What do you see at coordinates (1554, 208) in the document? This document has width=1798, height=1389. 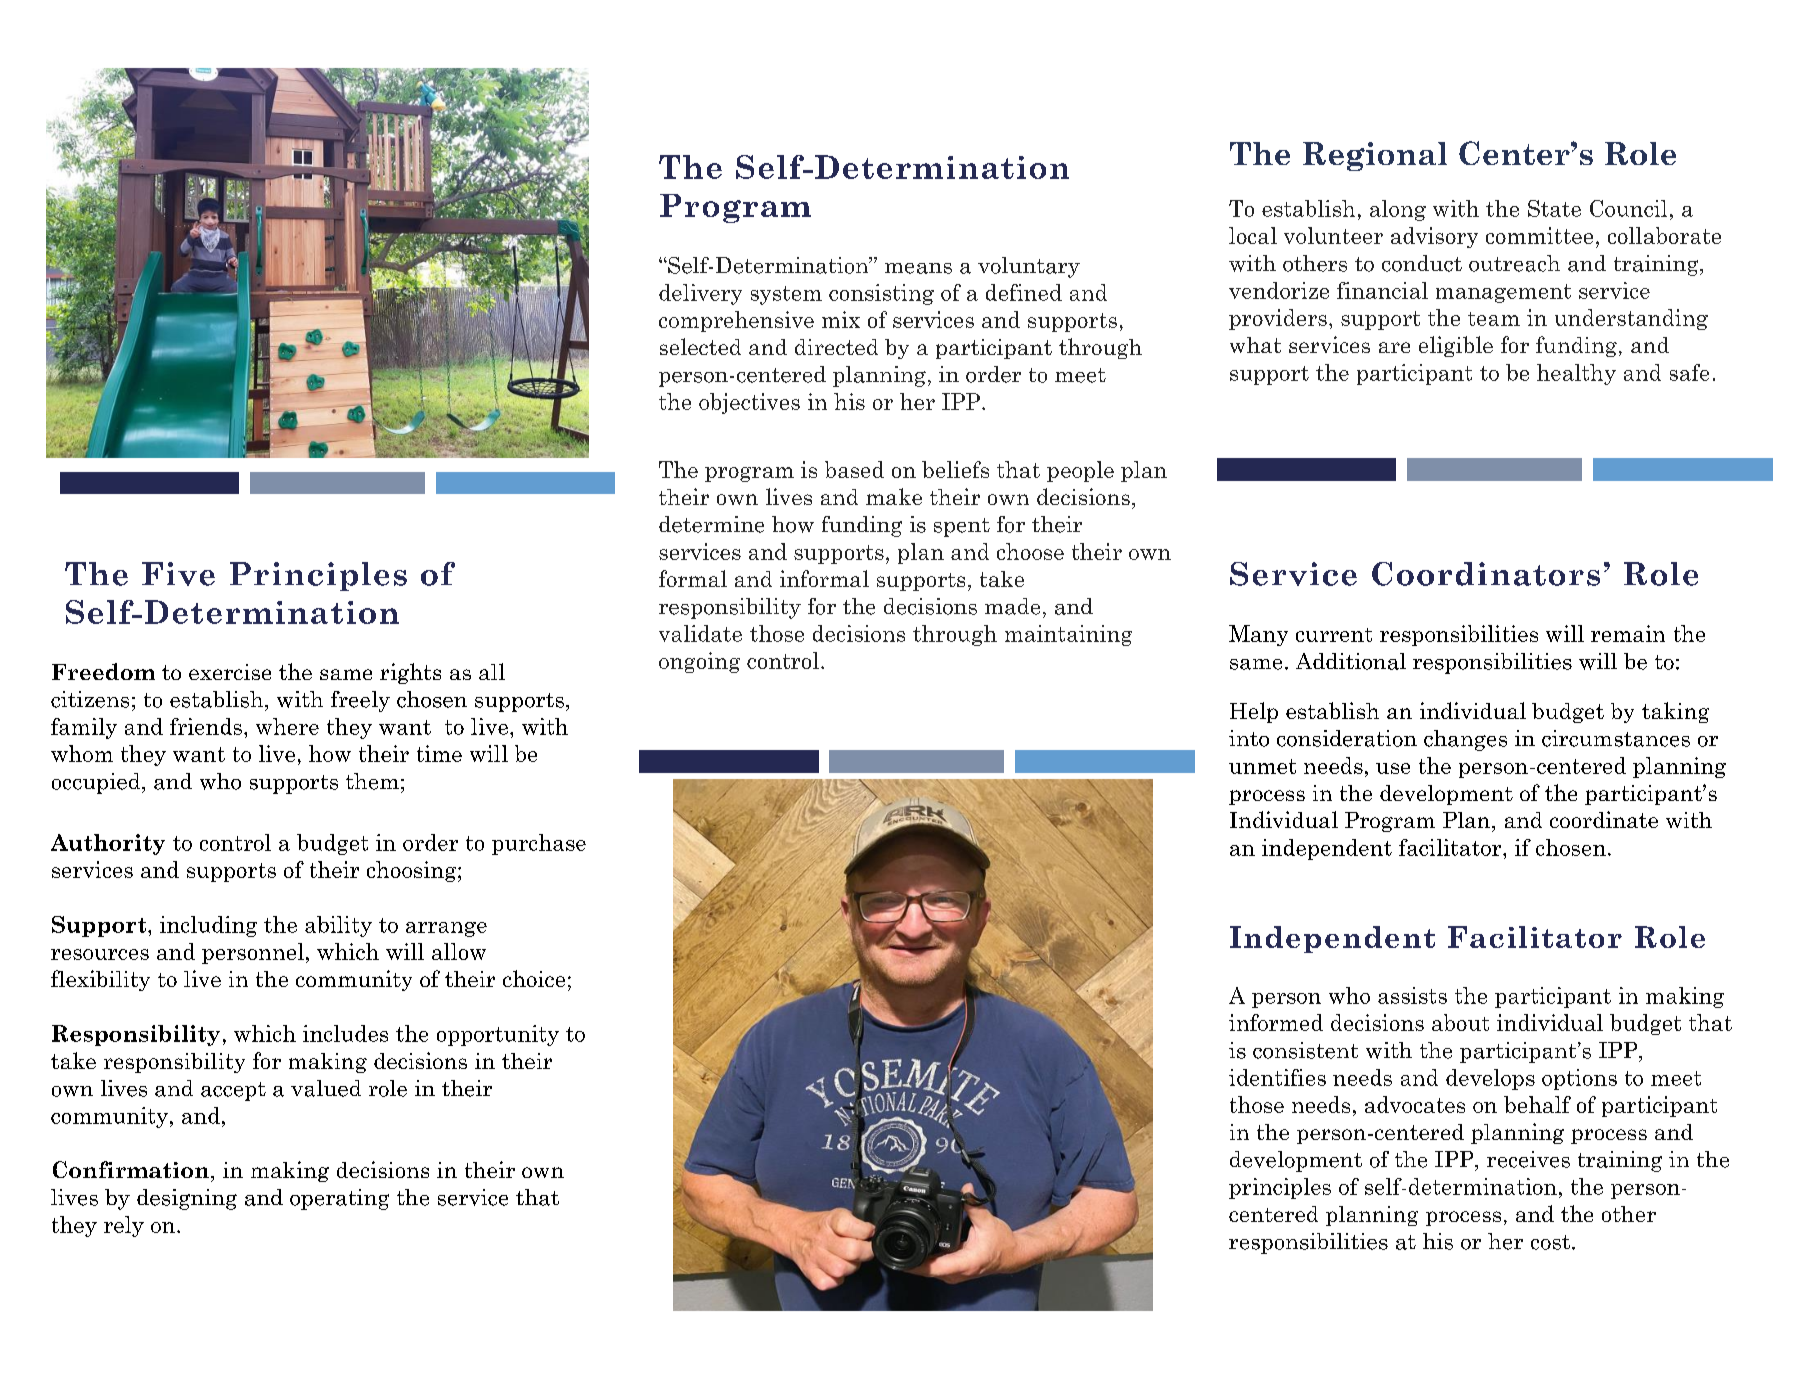 I see `State` at bounding box center [1554, 208].
